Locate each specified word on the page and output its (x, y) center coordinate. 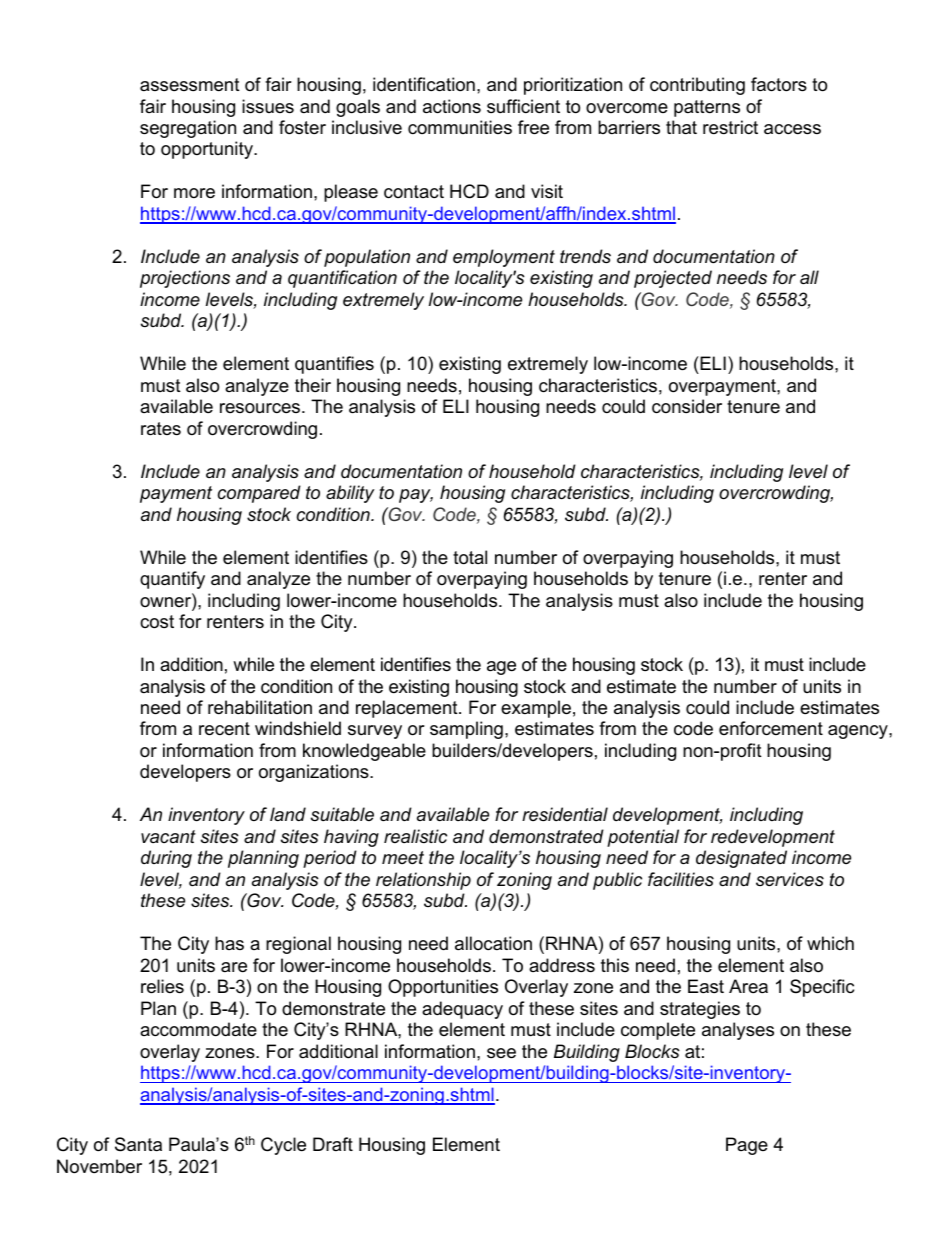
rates (161, 428)
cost (157, 622)
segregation (188, 129)
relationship (423, 881)
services (790, 879)
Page (747, 1146)
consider (687, 406)
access (792, 129)
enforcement (771, 728)
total (470, 557)
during (166, 859)
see (501, 1053)
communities (460, 127)
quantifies (334, 365)
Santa (138, 1144)
